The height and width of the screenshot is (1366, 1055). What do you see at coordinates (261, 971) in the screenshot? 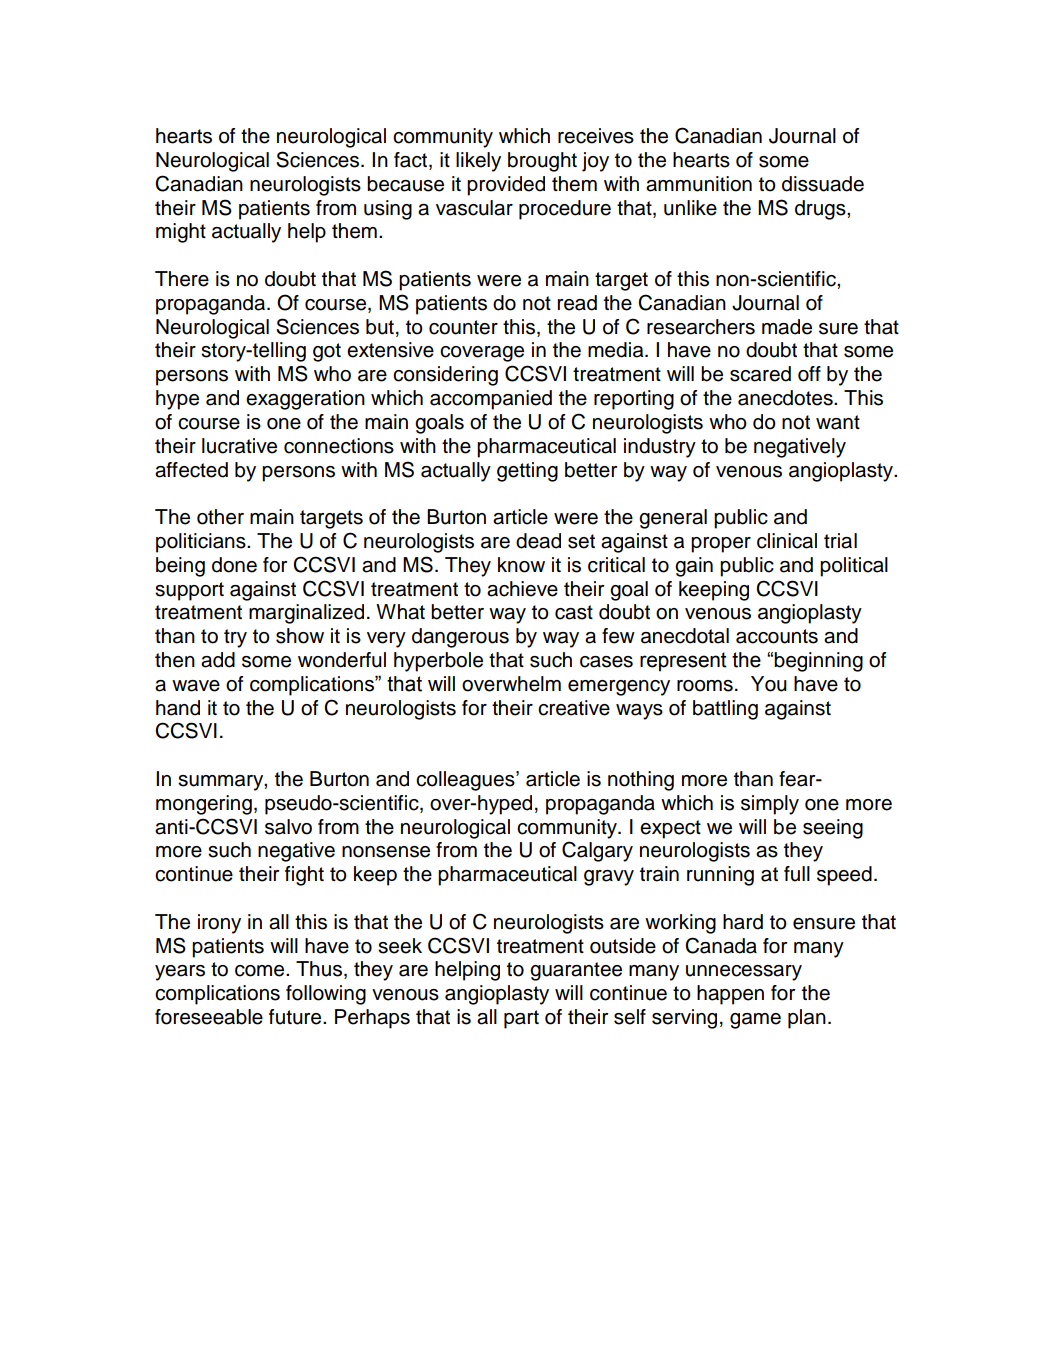
I see `come` at bounding box center [261, 971].
